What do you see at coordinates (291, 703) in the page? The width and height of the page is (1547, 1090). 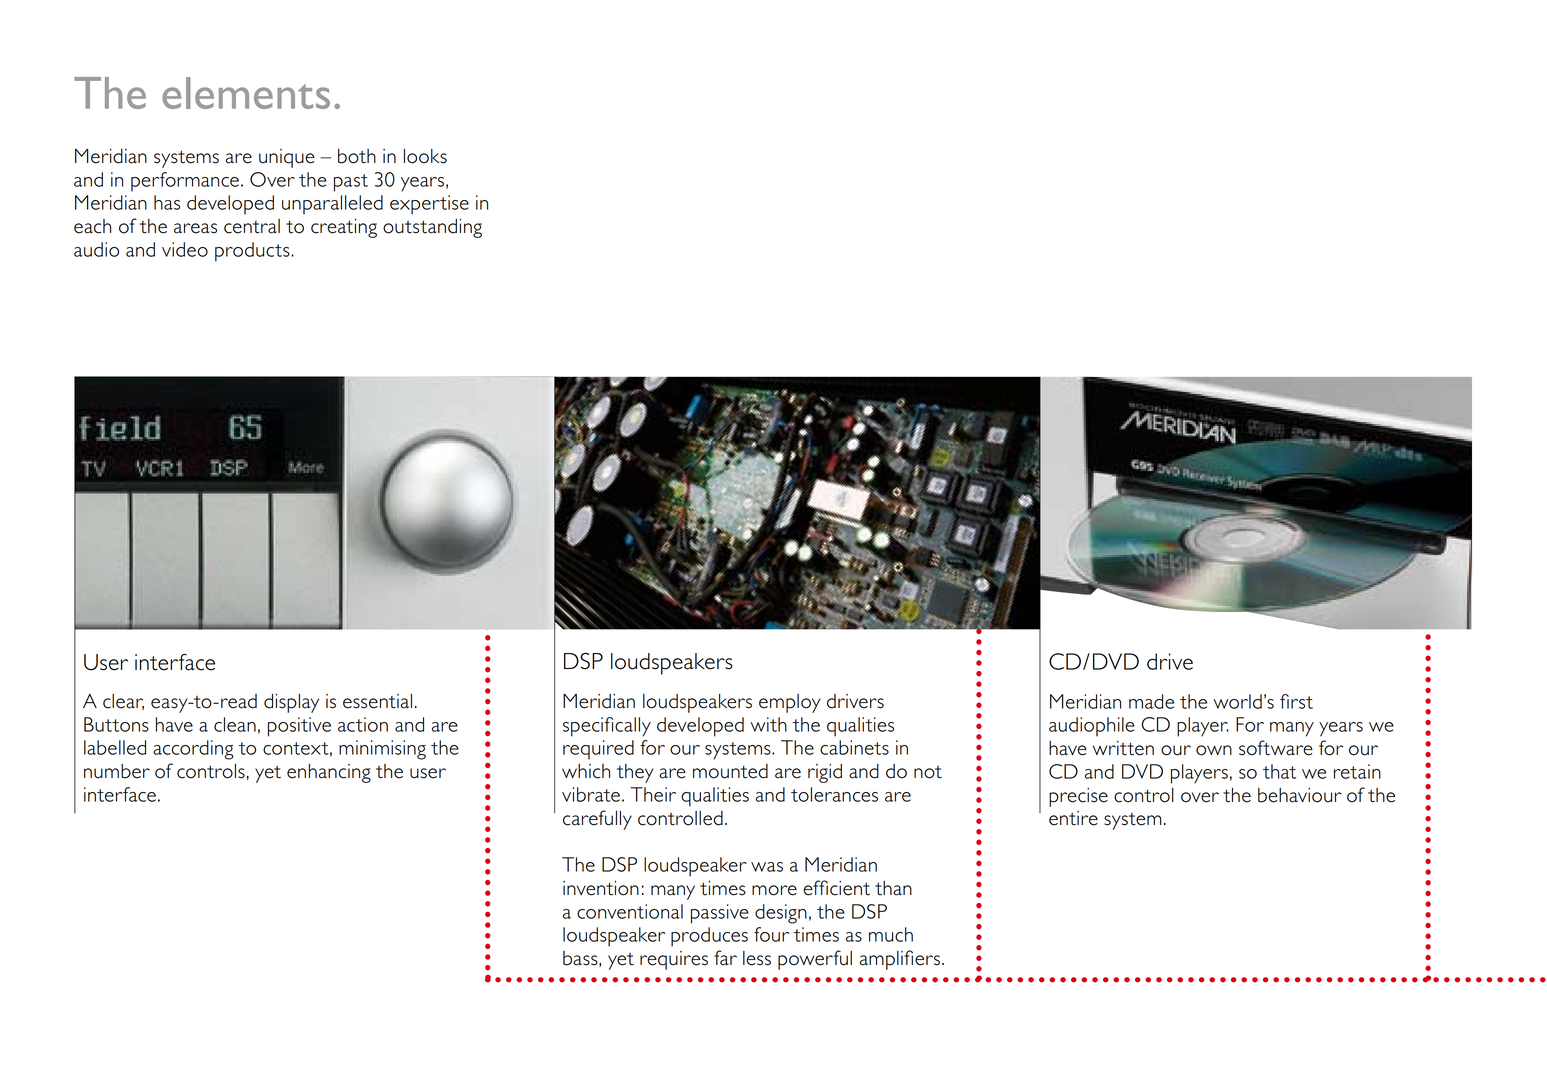 I see `display` at bounding box center [291, 703].
